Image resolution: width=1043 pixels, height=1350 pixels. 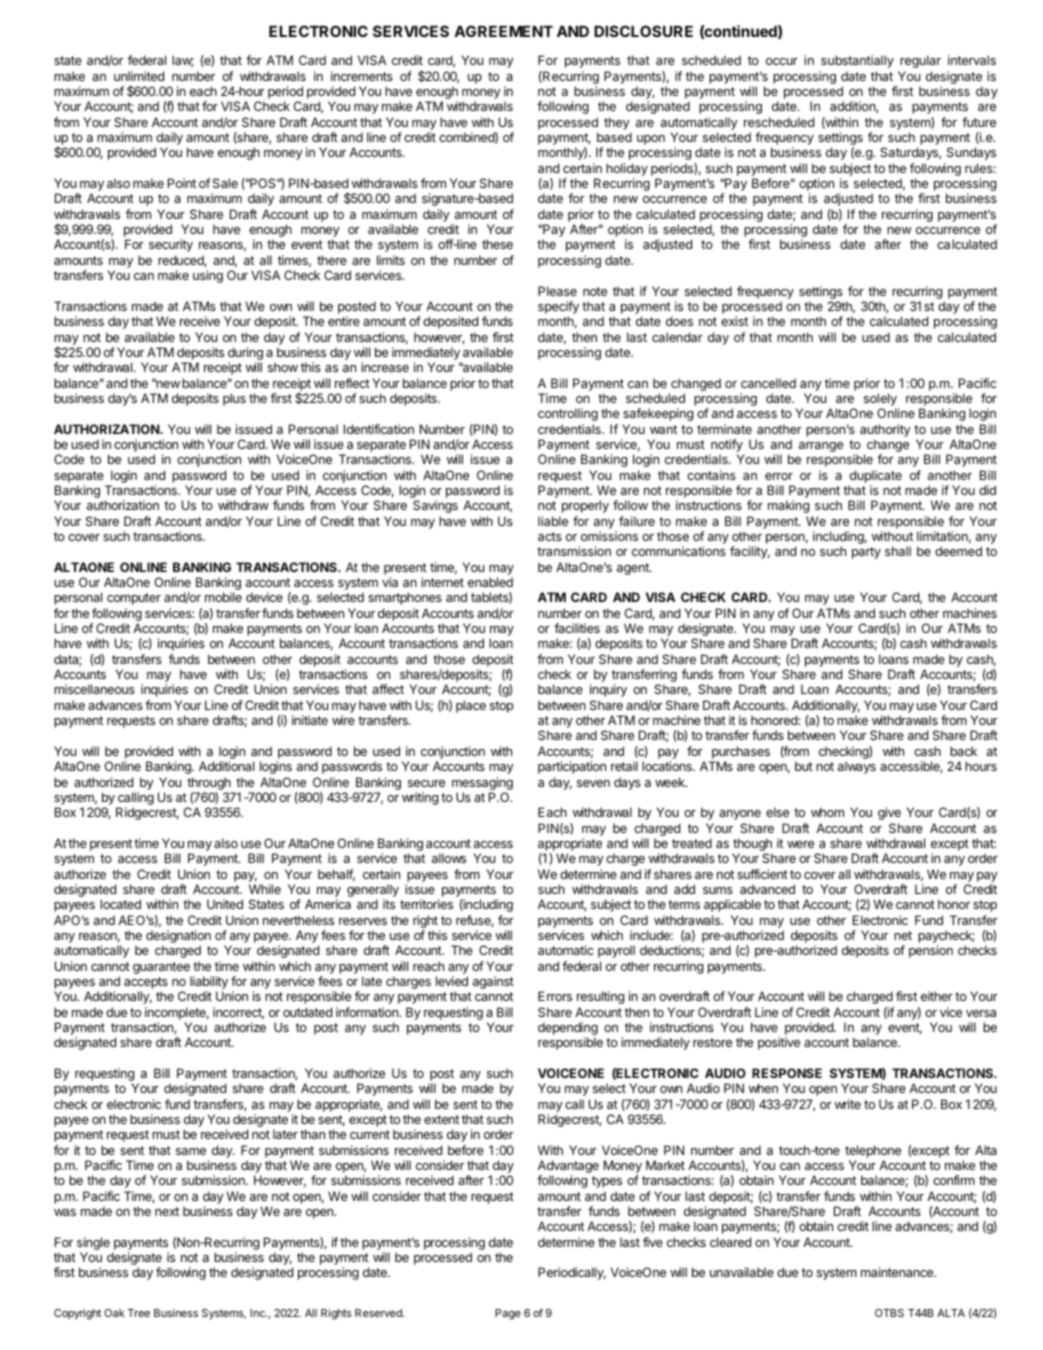 What do you see at coordinates (503, 31) in the screenshot?
I see `AGREEMENT` at bounding box center [503, 31].
